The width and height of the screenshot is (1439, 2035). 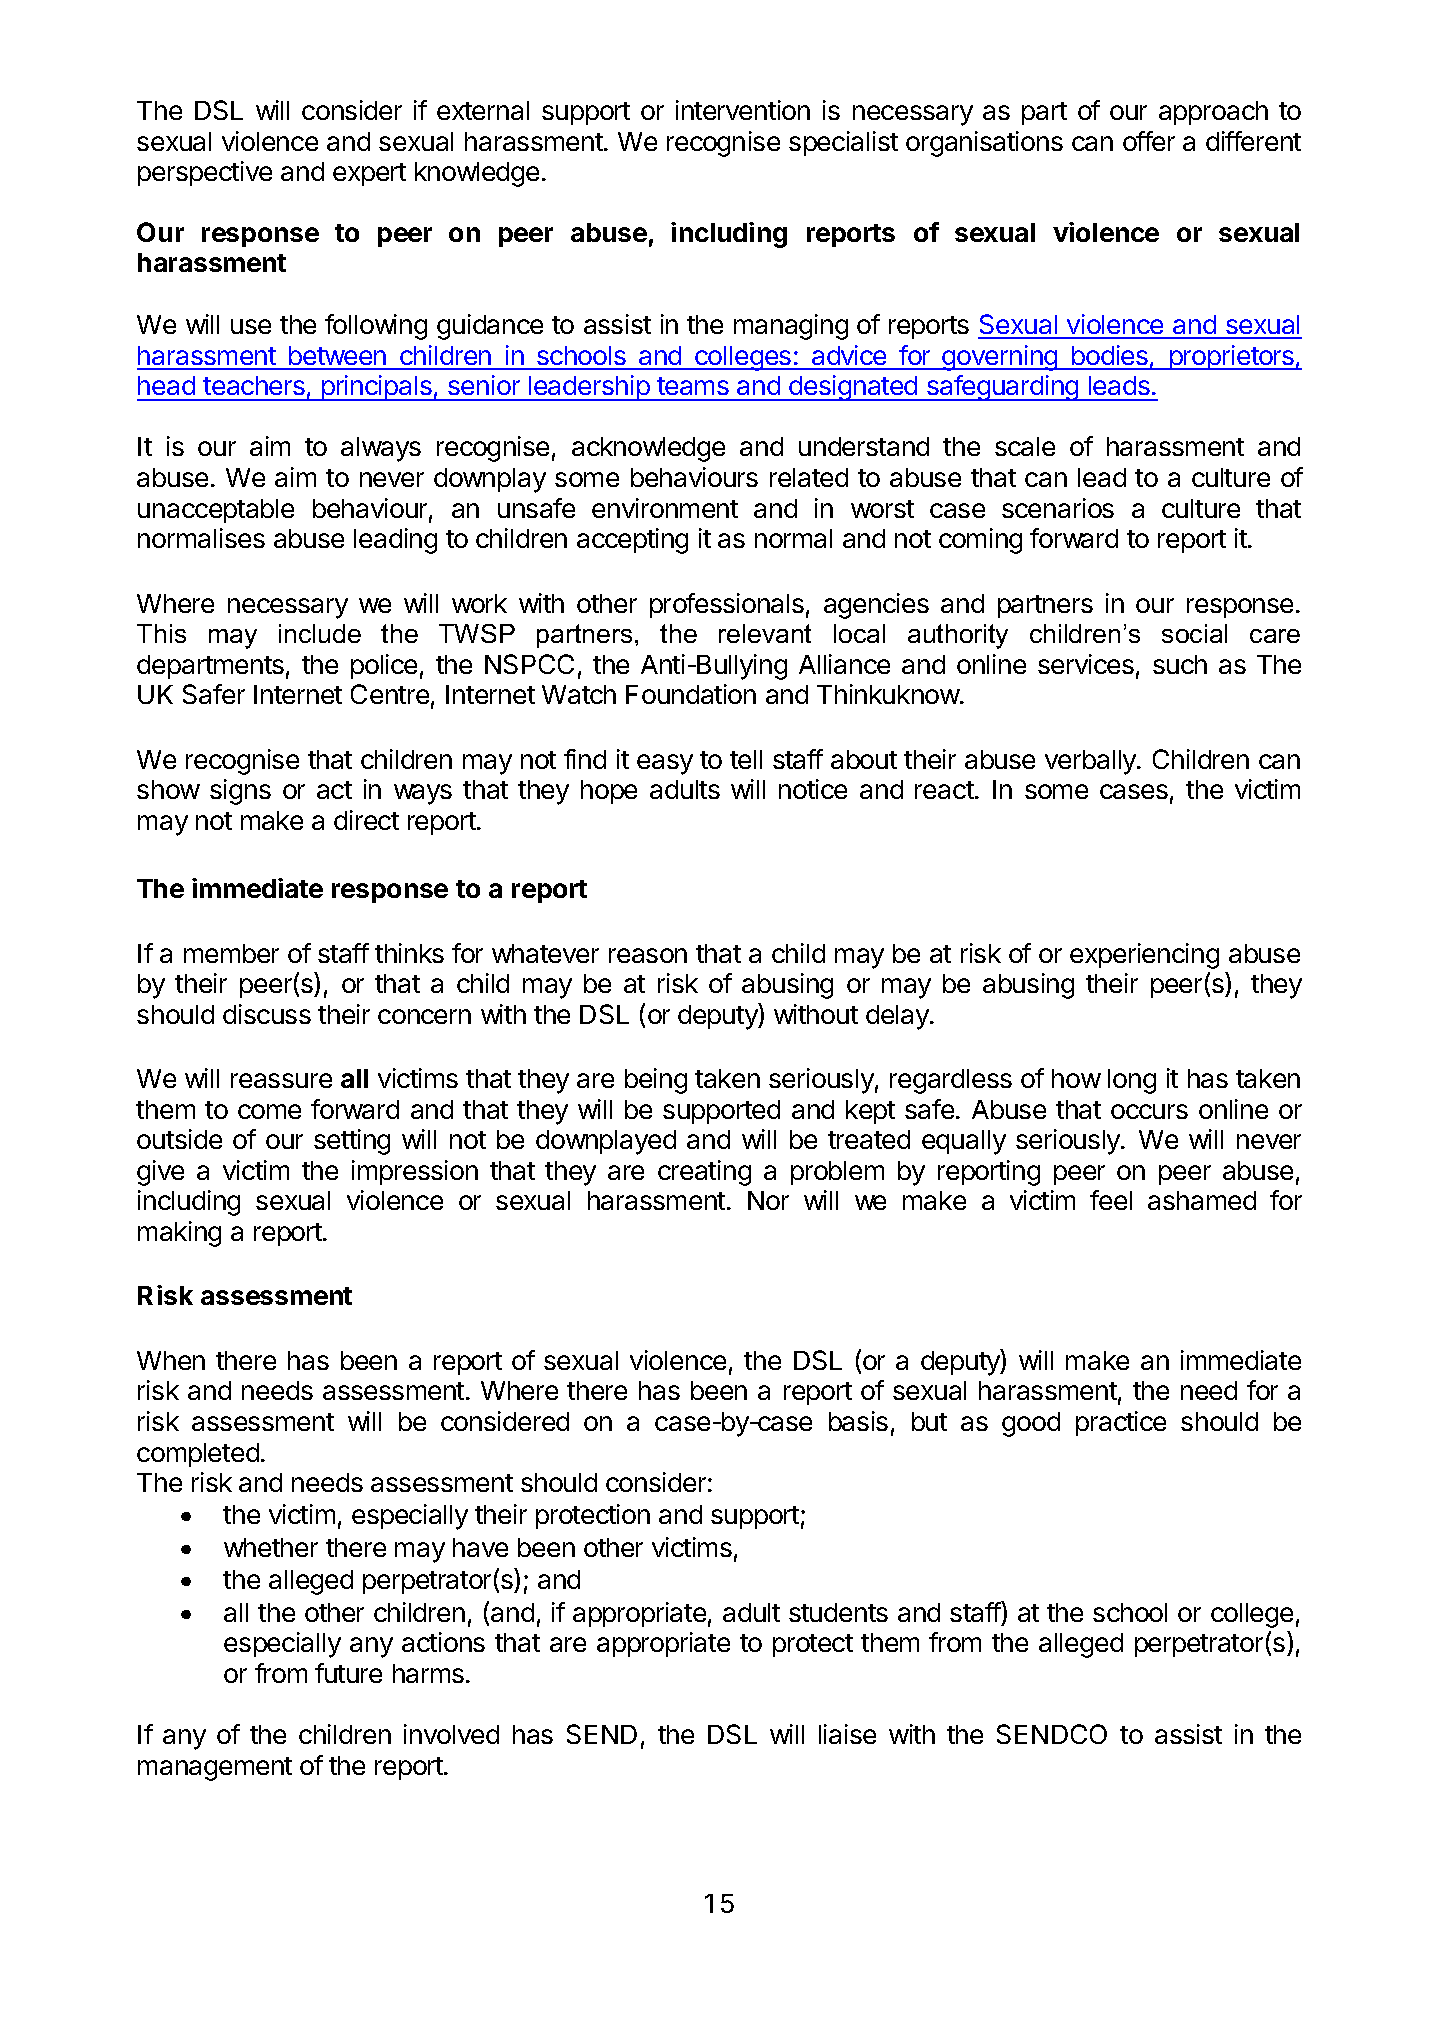 I want to click on expert, so click(x=369, y=174).
